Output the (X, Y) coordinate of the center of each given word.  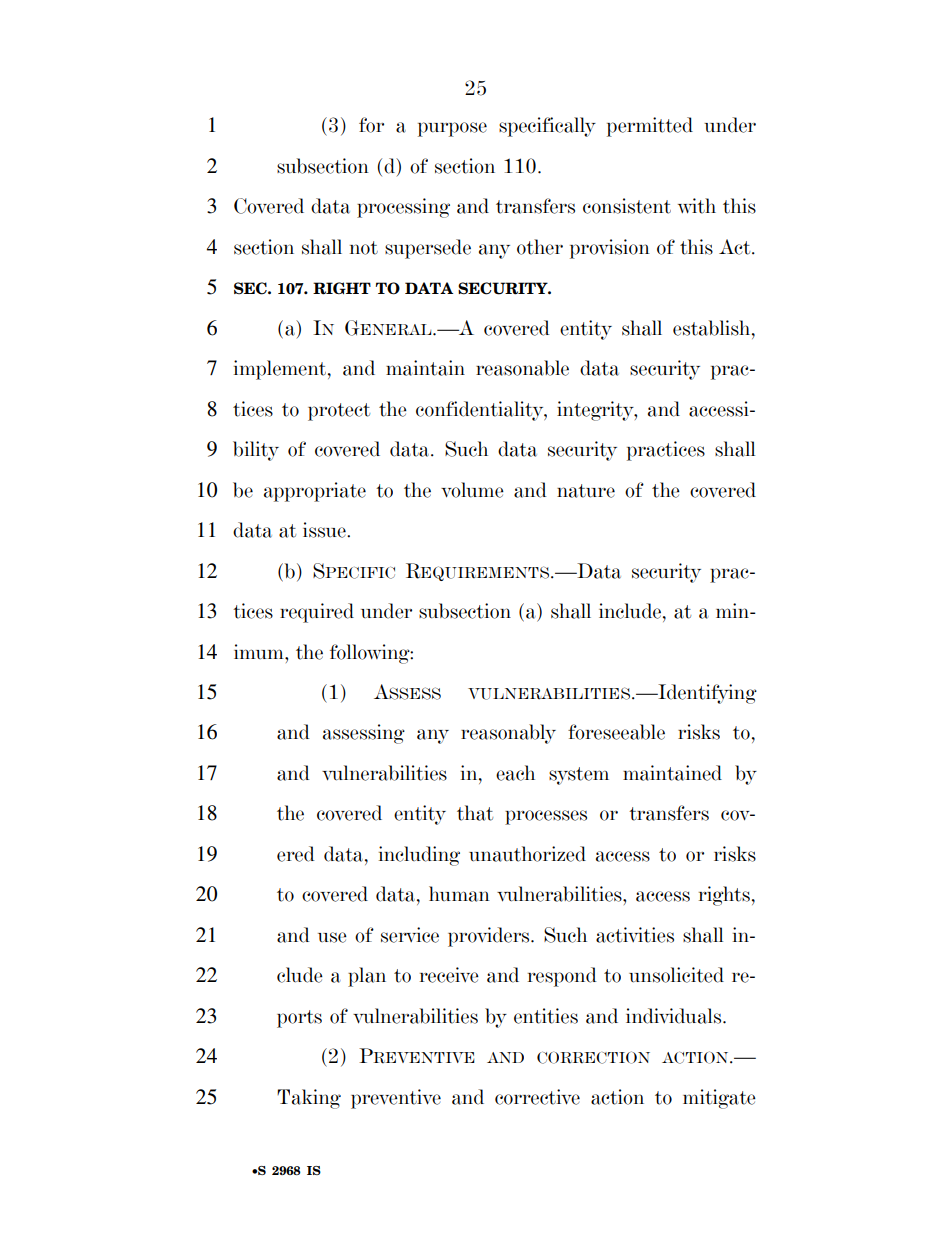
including (419, 856)
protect (339, 412)
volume (472, 490)
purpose (452, 129)
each (515, 773)
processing (403, 208)
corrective (537, 1097)
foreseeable (616, 732)
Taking (309, 1099)
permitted (650, 127)
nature (586, 491)
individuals (675, 1016)
